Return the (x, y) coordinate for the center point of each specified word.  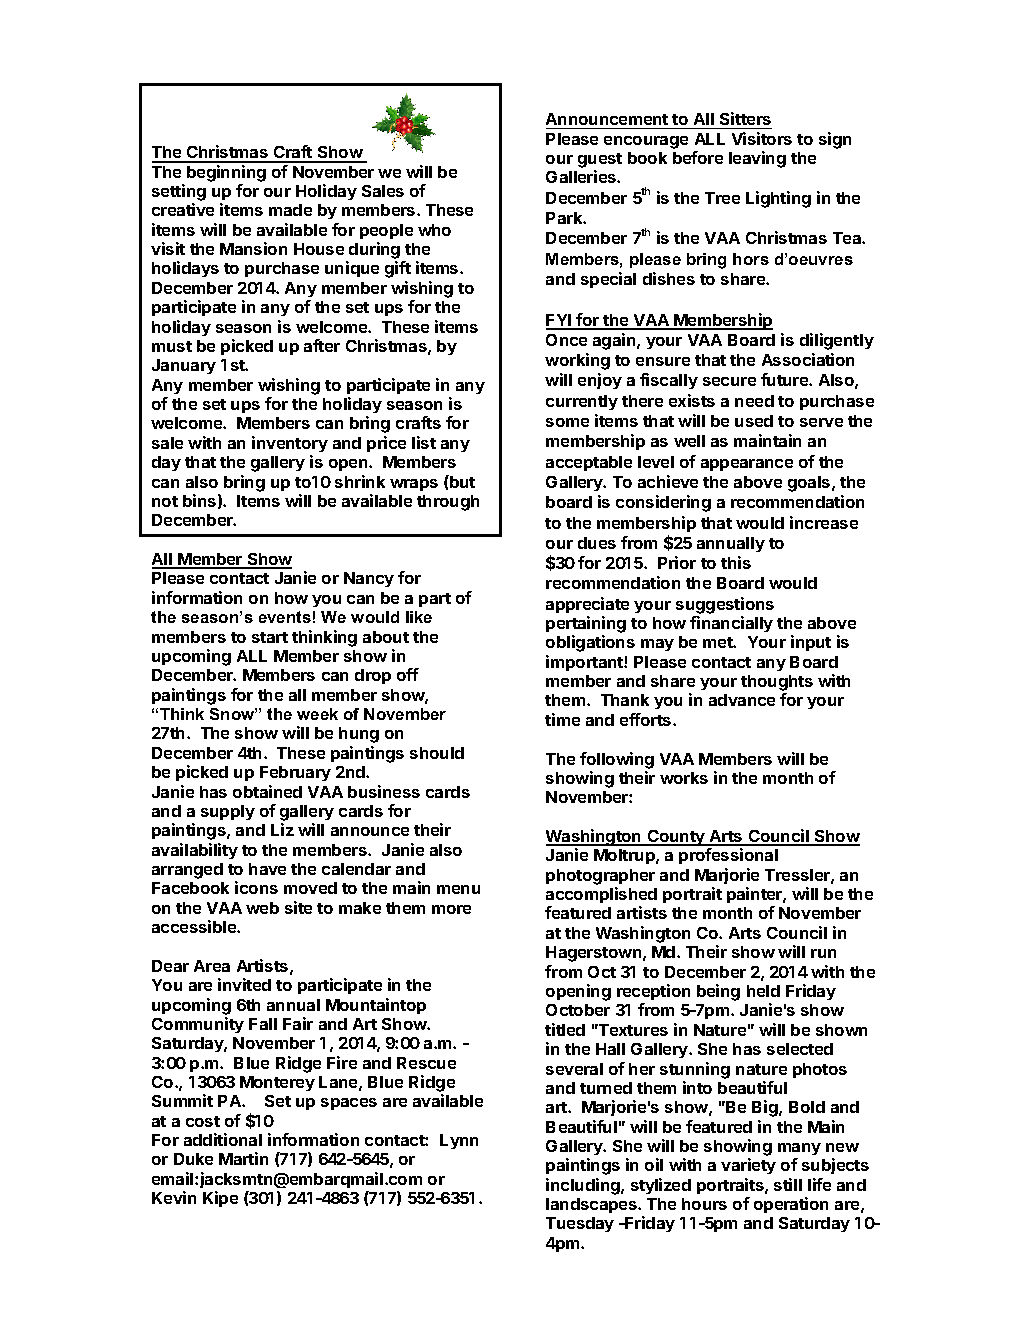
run (823, 953)
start (270, 637)
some (567, 422)
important (585, 663)
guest (600, 160)
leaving (757, 159)
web (262, 908)
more (451, 909)
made (290, 210)
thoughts (777, 684)
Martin (243, 1158)
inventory (290, 444)
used (754, 421)
